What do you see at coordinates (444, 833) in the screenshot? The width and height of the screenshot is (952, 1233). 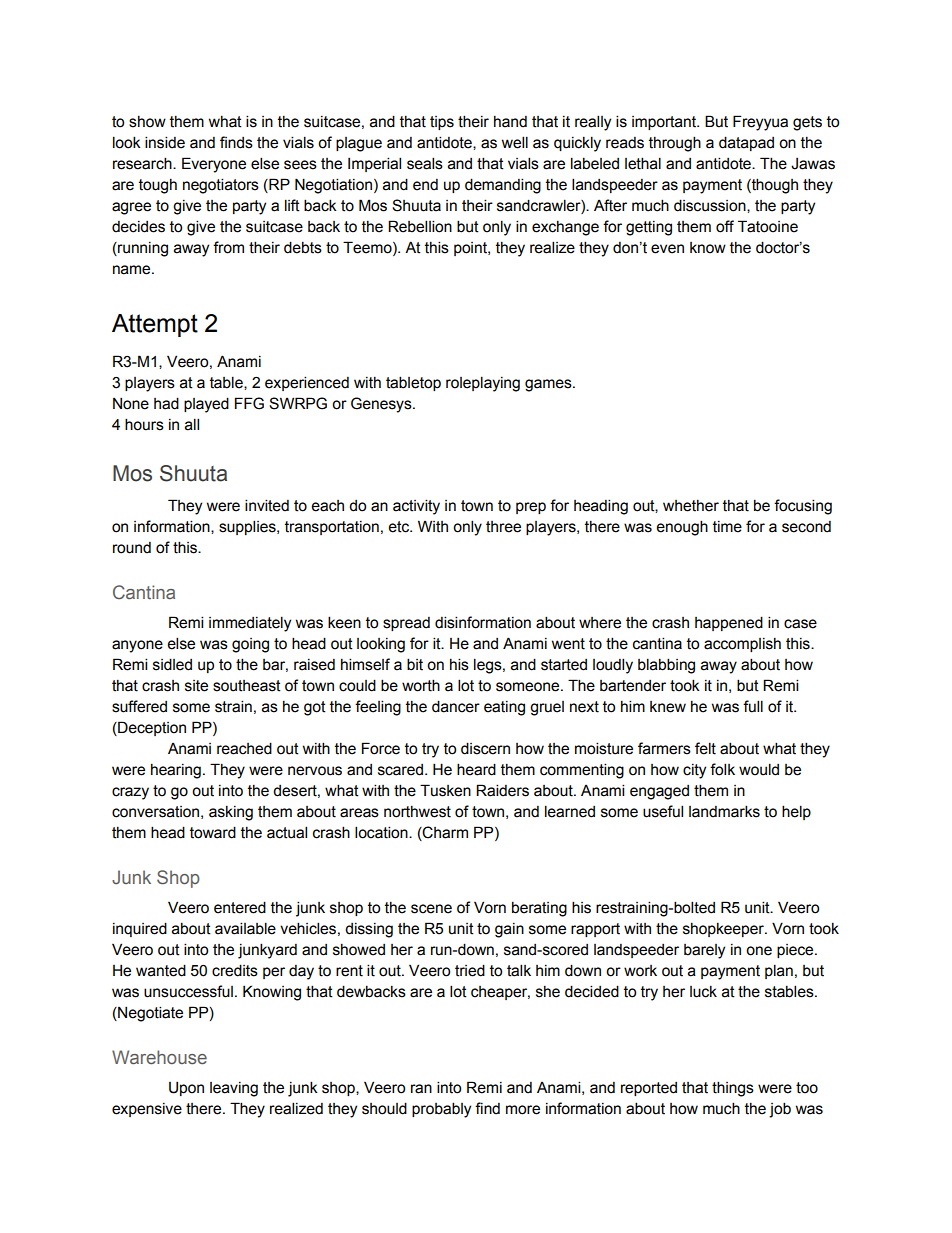 I see `Charm` at bounding box center [444, 833].
